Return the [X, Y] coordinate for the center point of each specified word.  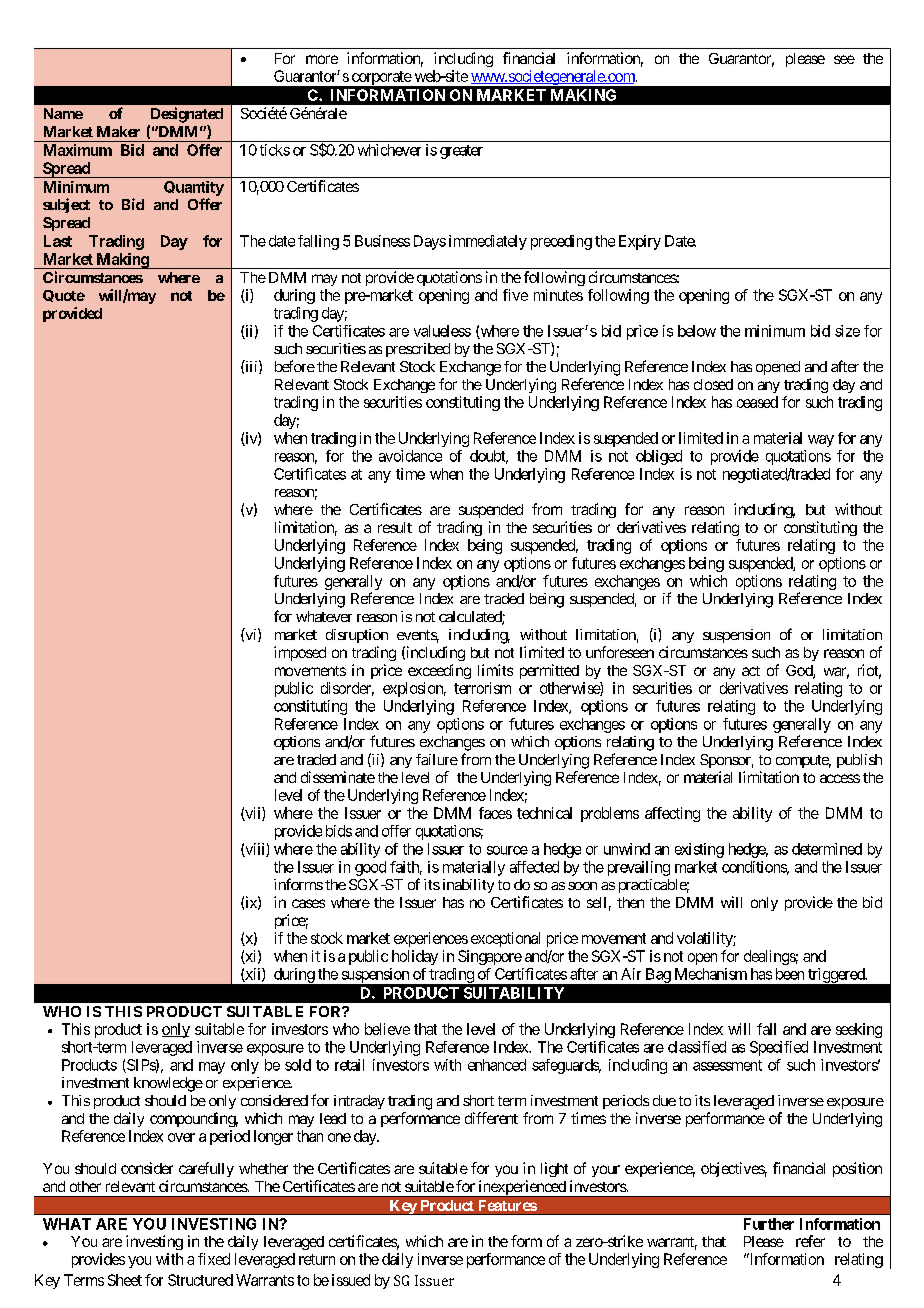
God [800, 672]
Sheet [125, 1280]
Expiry [640, 242]
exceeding [439, 671]
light [554, 1169]
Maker [118, 131]
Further [769, 1224]
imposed [300, 653]
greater [461, 152]
